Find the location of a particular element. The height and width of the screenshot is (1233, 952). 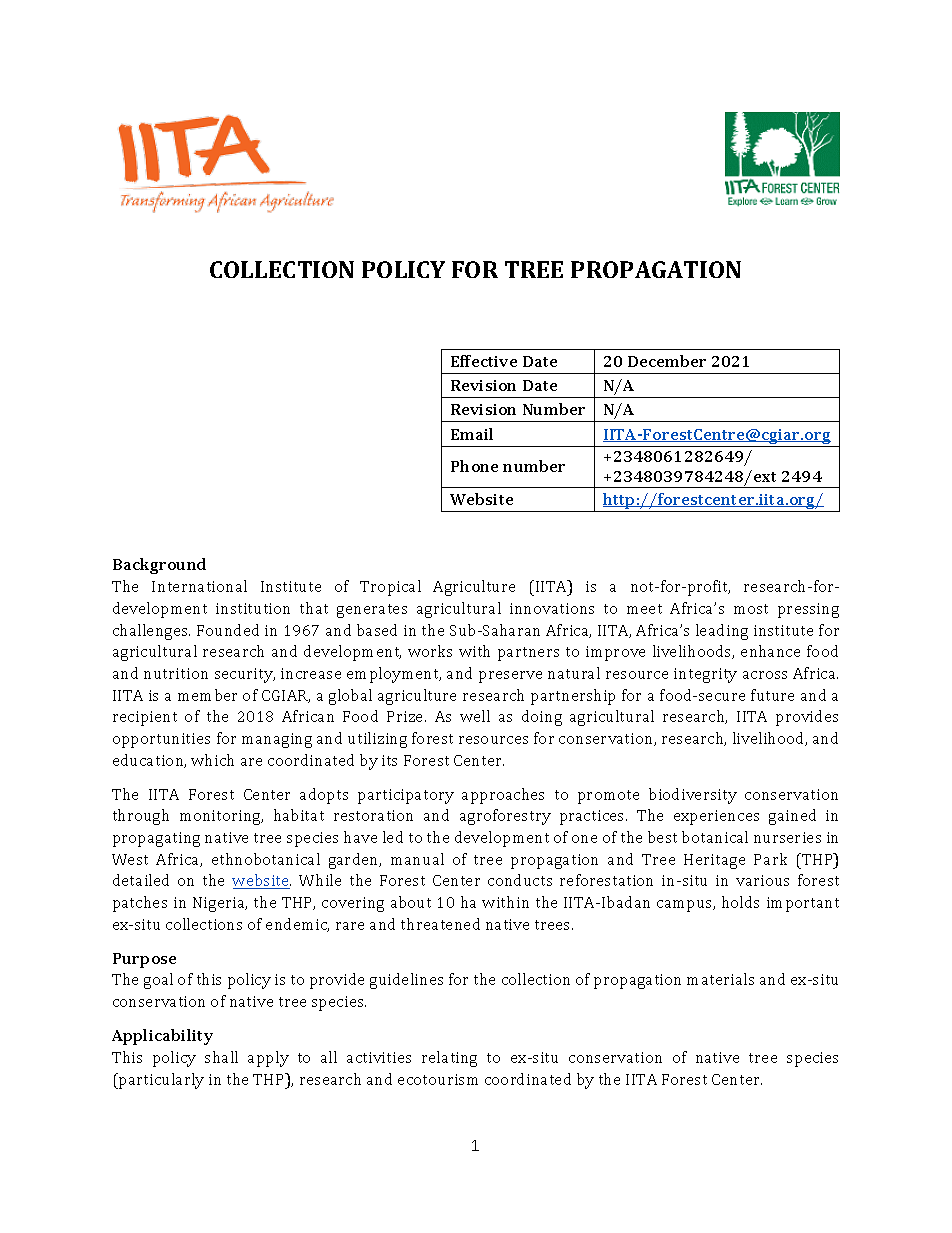

December is located at coordinates (667, 361).
